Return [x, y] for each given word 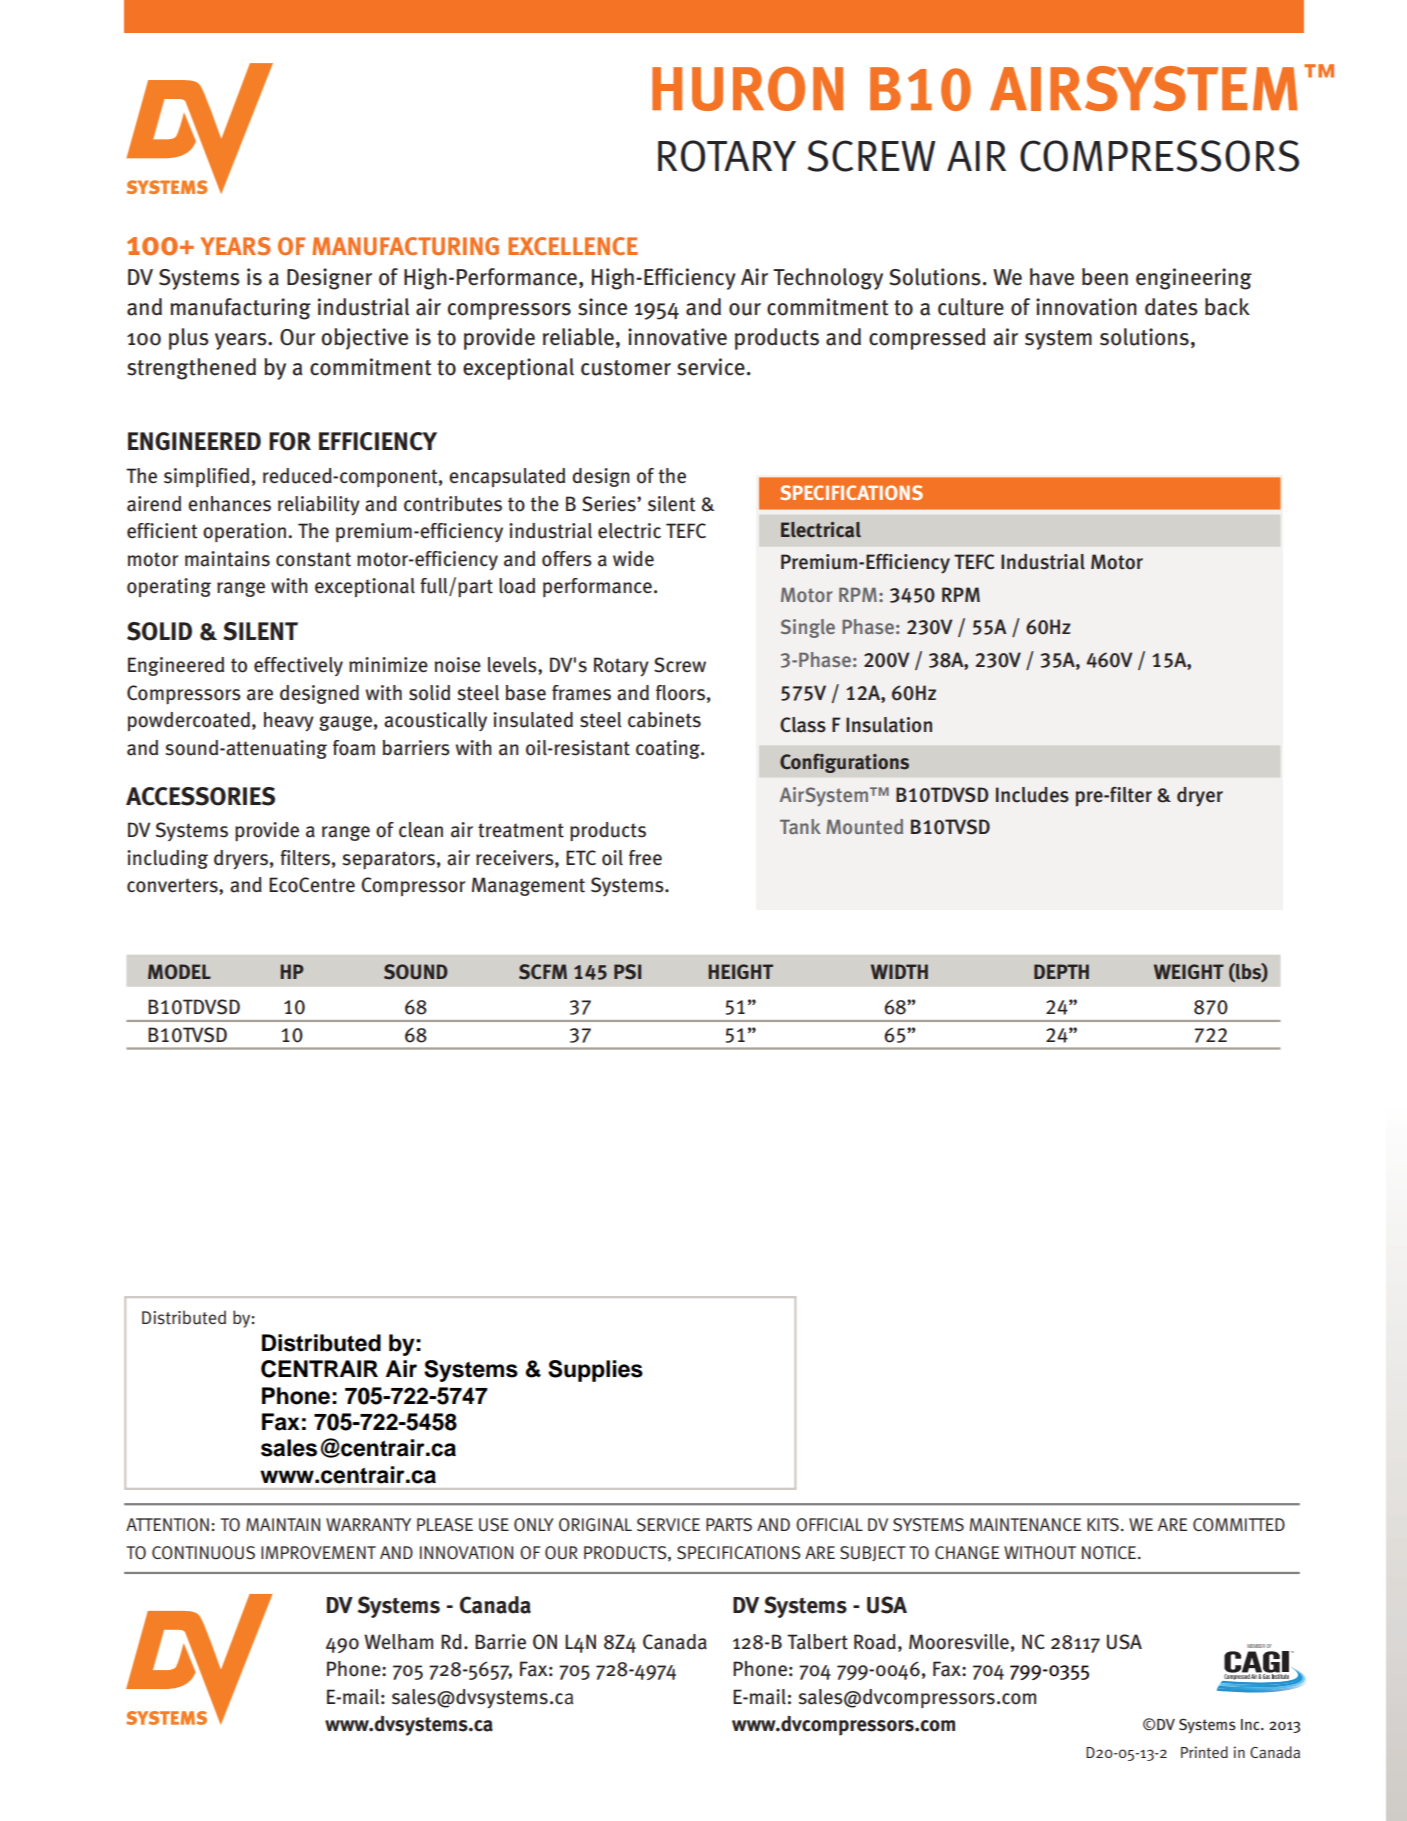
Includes [1032, 795]
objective [364, 339]
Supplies [595, 1371]
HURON [747, 89]
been [1105, 277]
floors [680, 693]
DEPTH [1061, 971]
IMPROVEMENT [318, 1553]
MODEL [179, 971]
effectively [298, 666]
